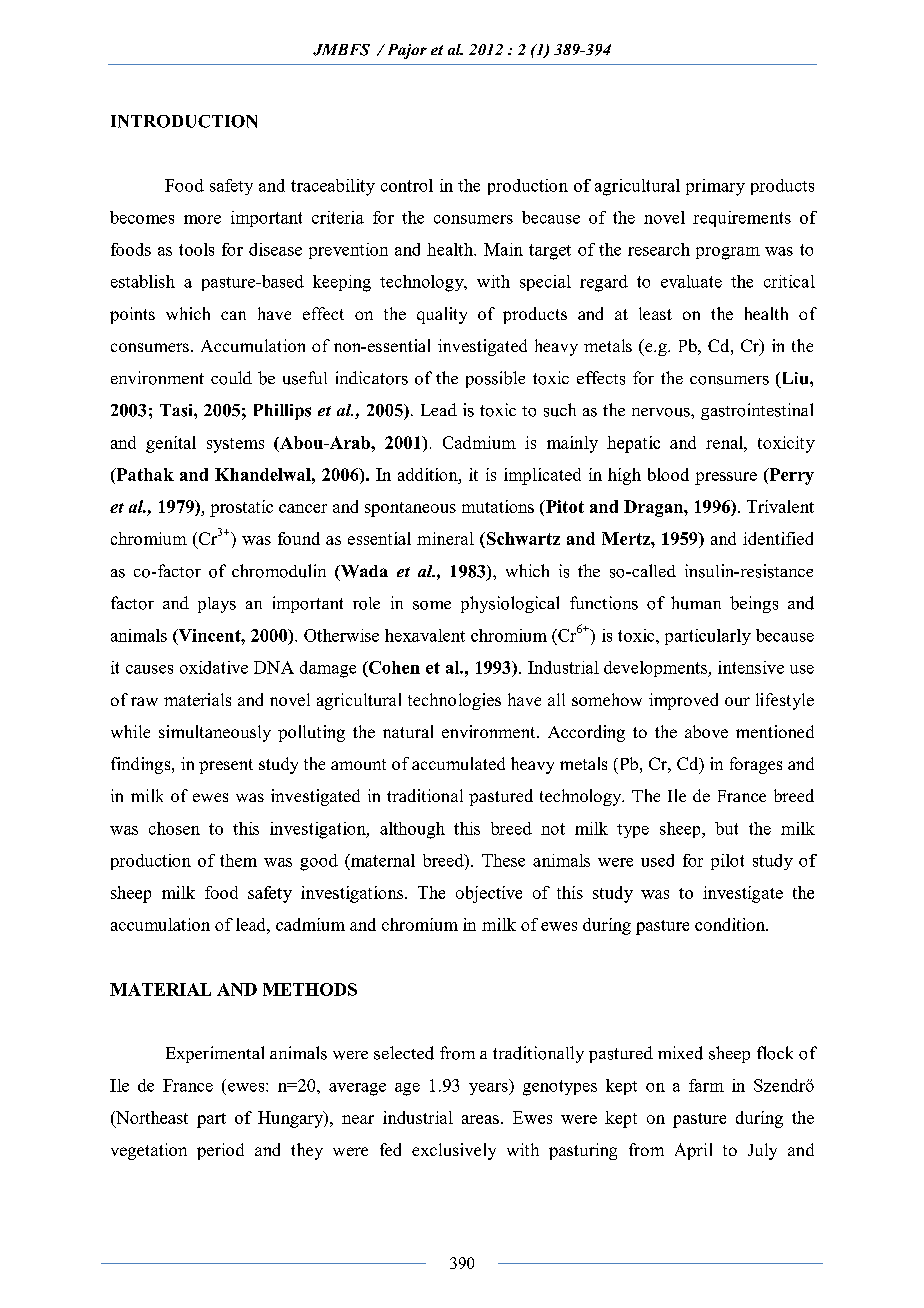  What do you see at coordinates (220, 1151) in the screenshot?
I see `period` at bounding box center [220, 1151].
